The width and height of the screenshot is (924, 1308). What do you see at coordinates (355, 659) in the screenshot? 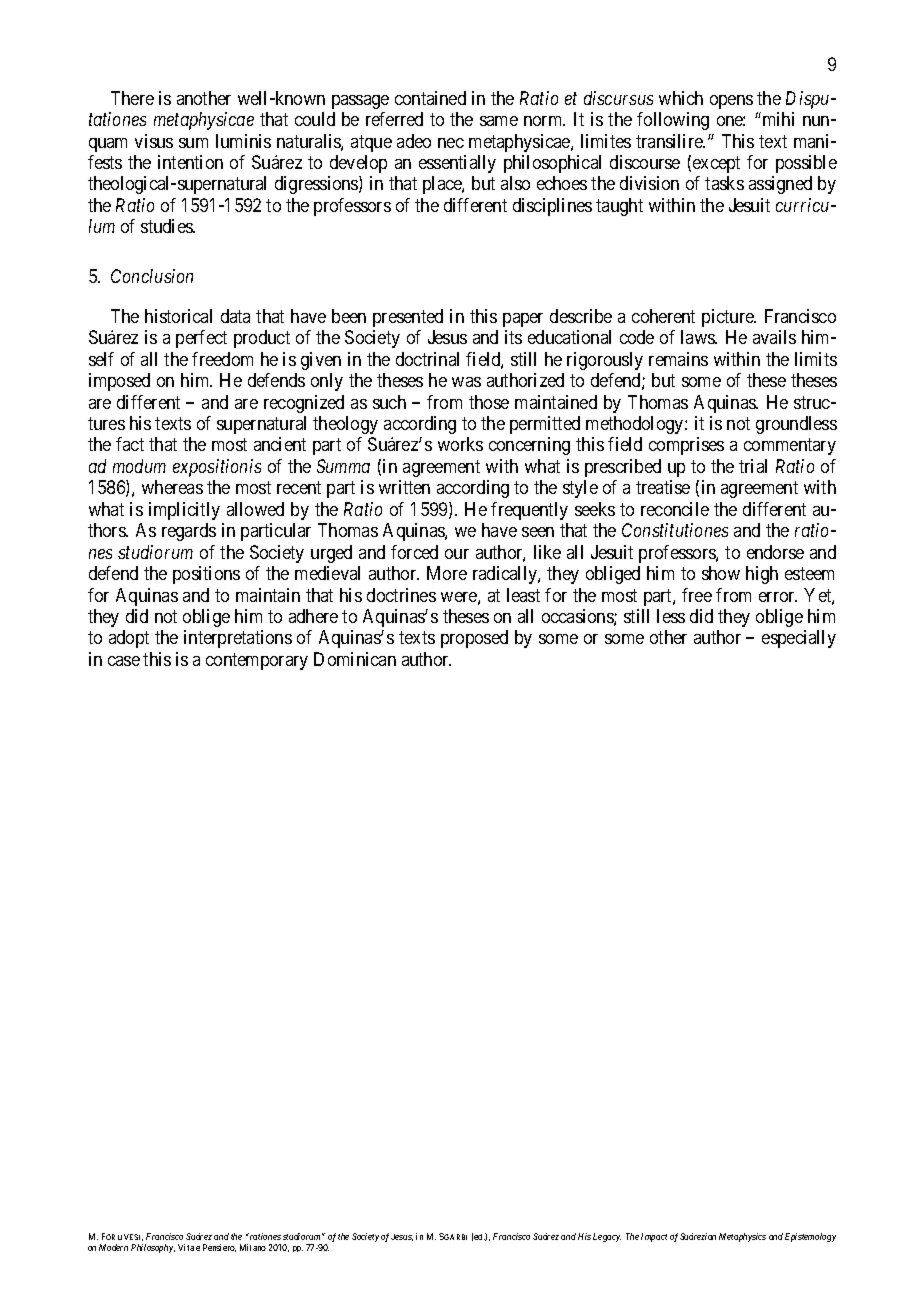
I see `Dominican` at bounding box center [355, 659].
